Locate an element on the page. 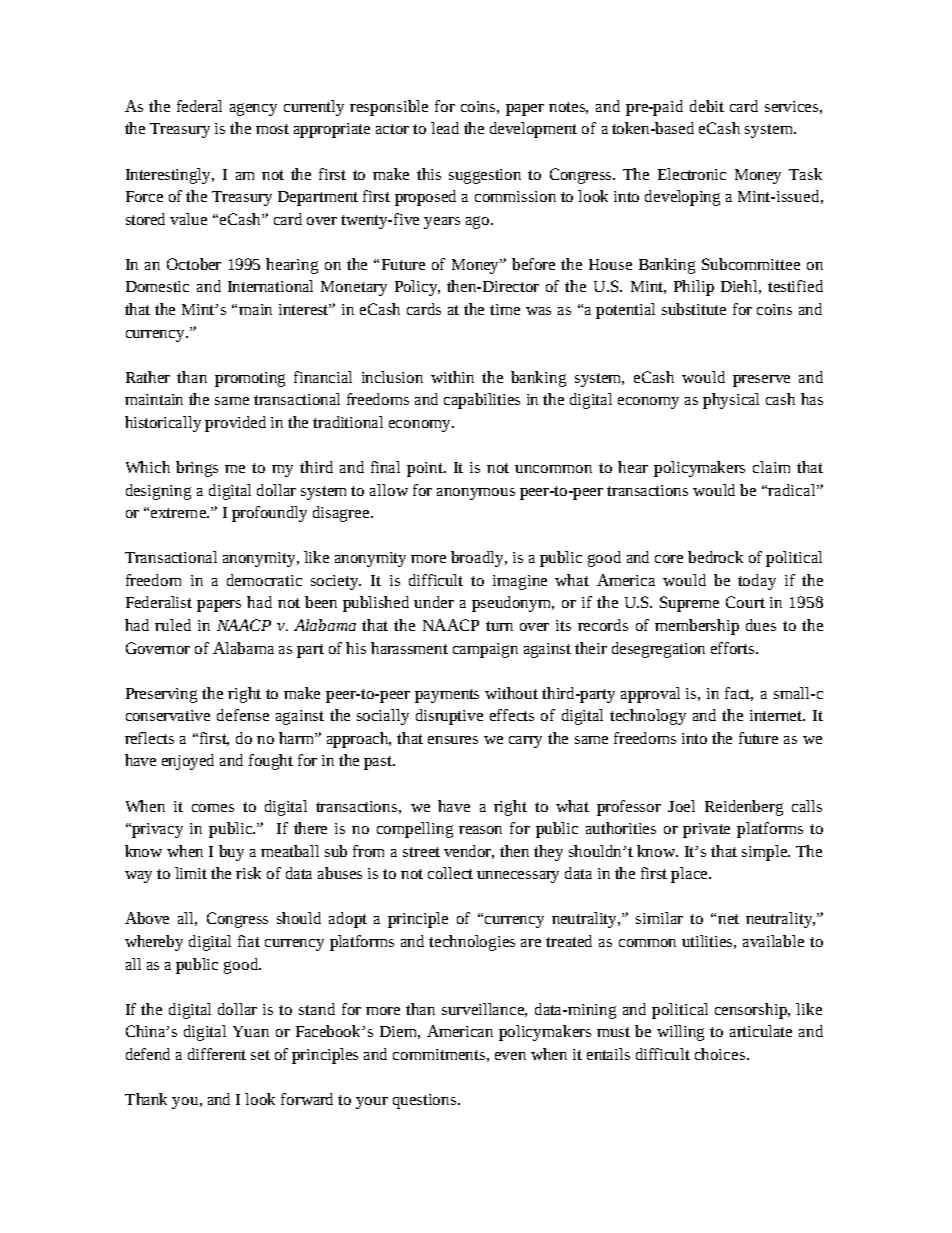  agency is located at coordinates (253, 109).
